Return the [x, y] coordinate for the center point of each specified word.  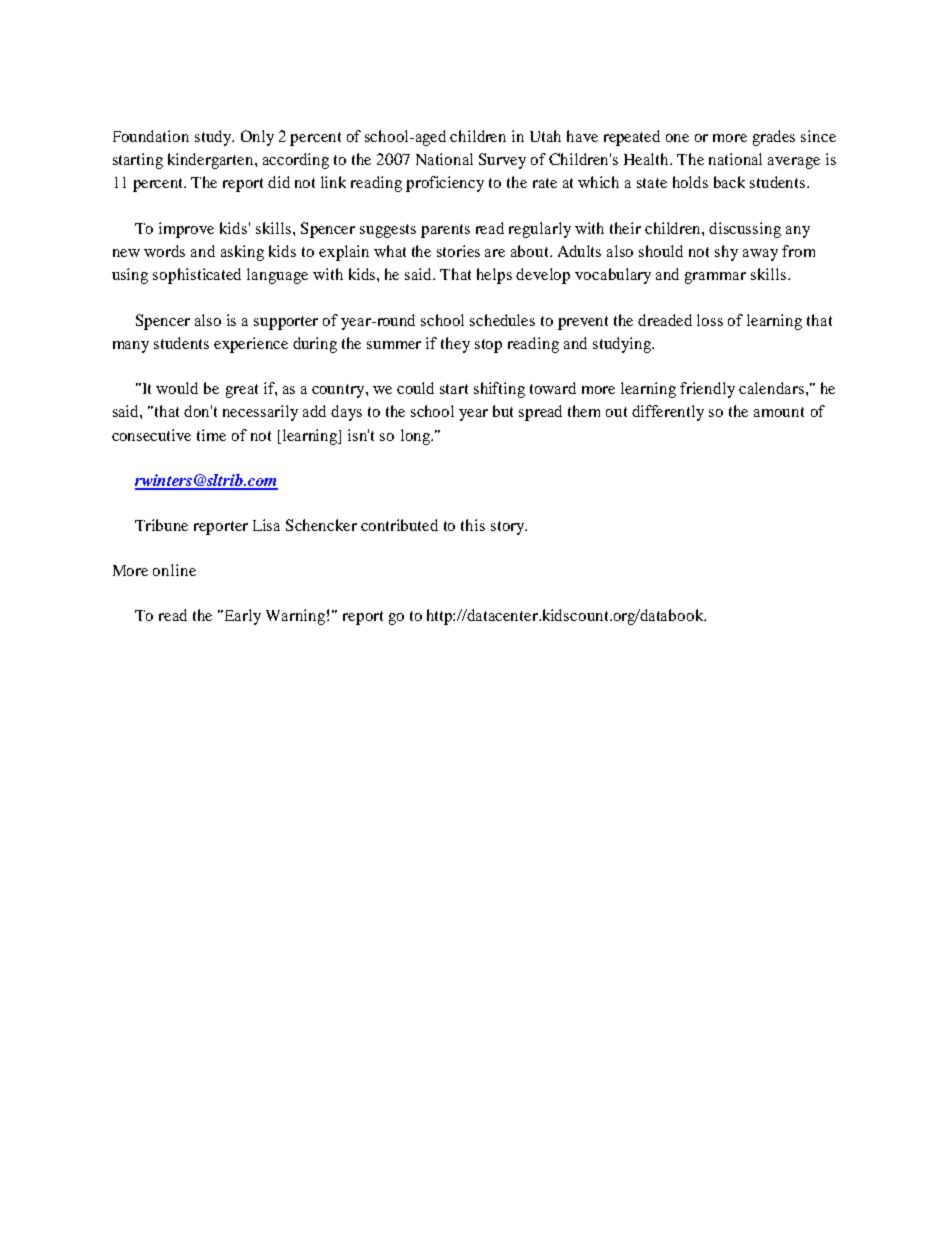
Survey [502, 161]
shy [726, 253]
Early [241, 617]
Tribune [161, 525]
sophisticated [197, 276]
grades [774, 138]
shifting [499, 390]
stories [458, 251]
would [177, 388]
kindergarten [212, 161]
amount [779, 412]
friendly [707, 390]
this [473, 525]
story [508, 528]
